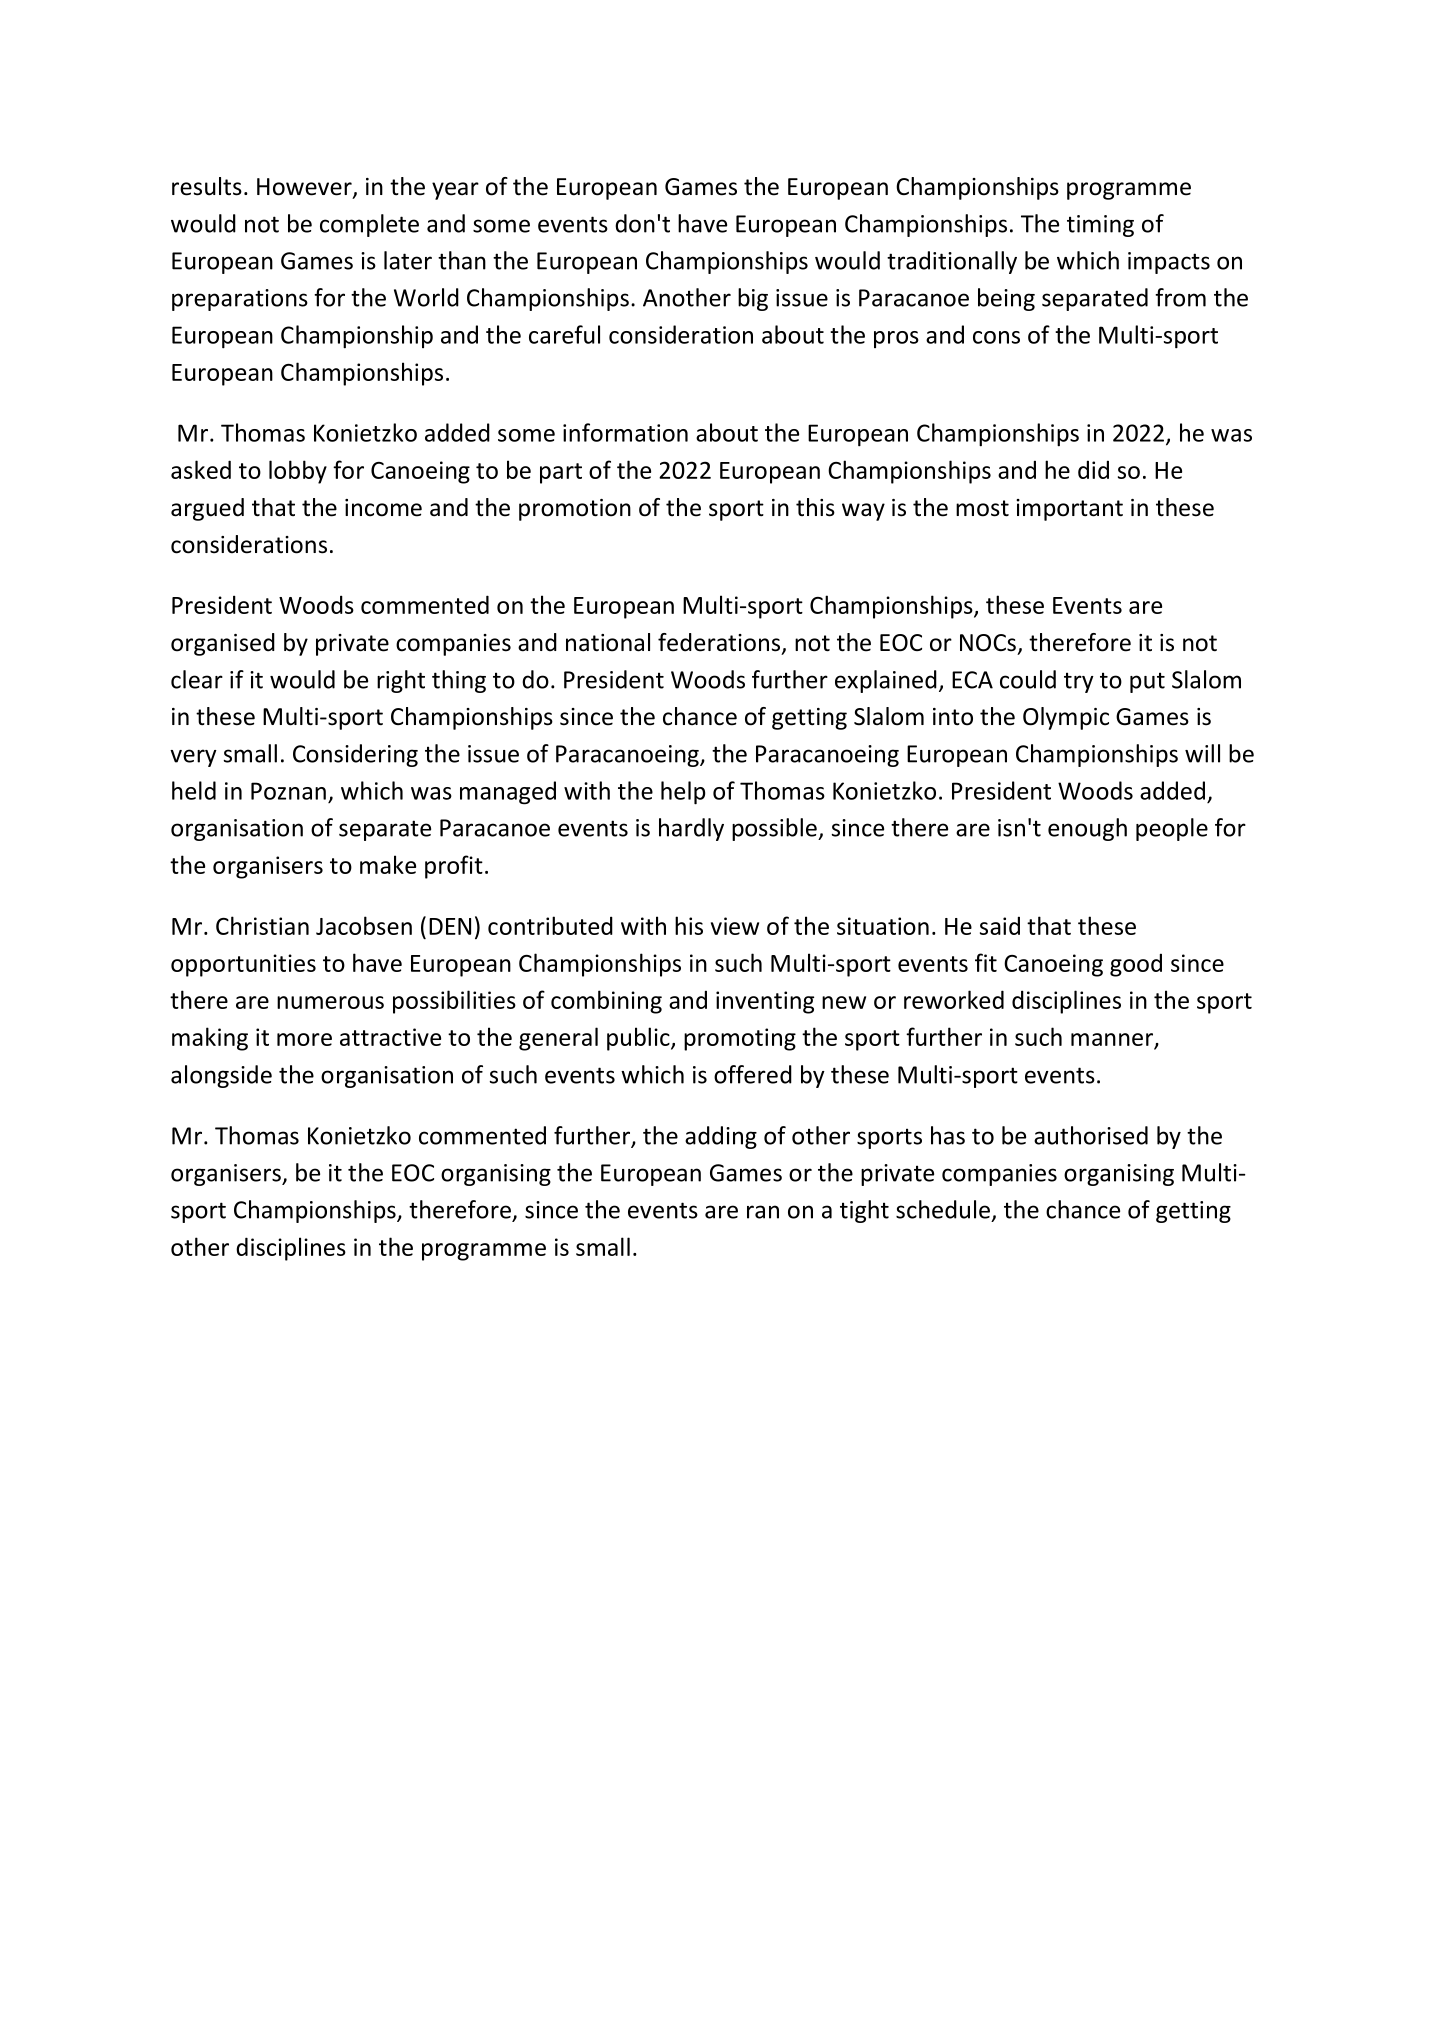 This page has width=1430, height=2022. I want to click on alongside, so click(221, 1076).
